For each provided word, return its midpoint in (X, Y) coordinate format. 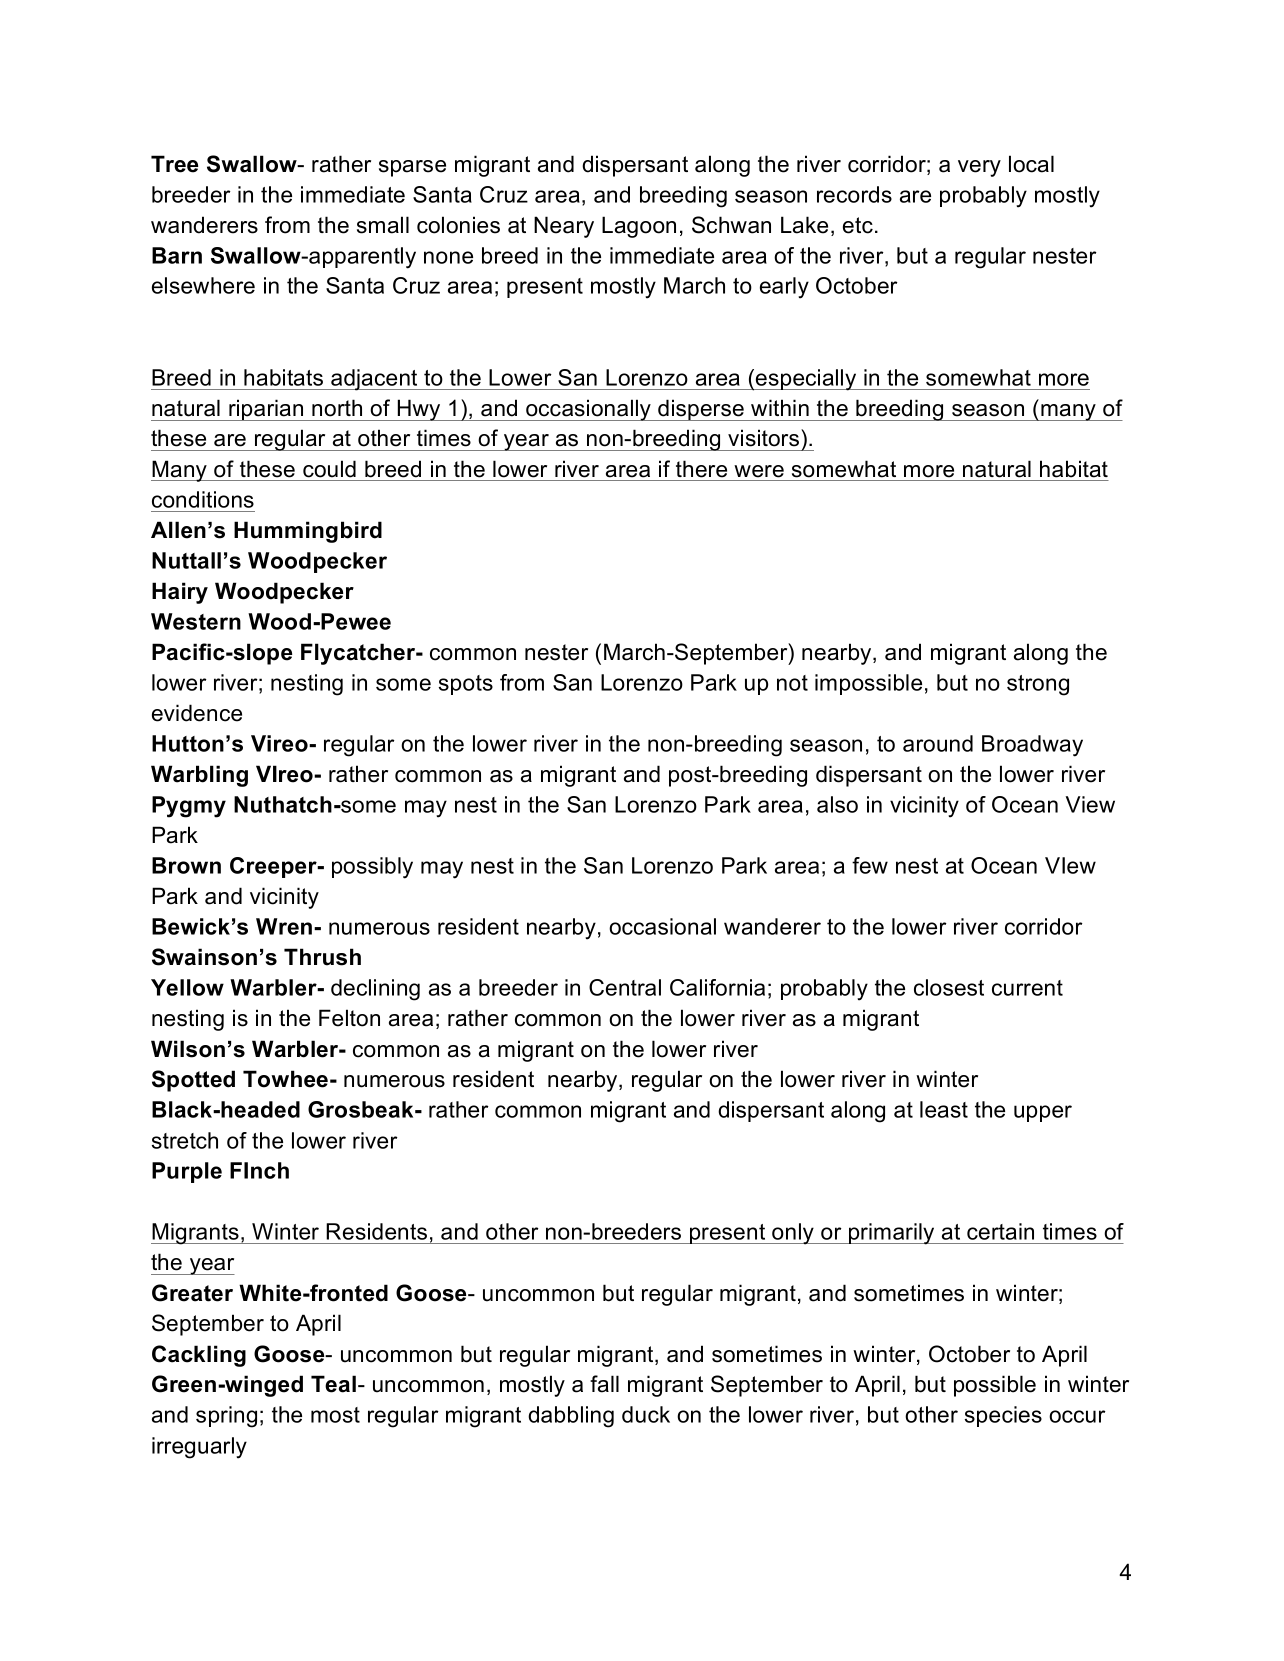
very (979, 168)
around (938, 743)
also (837, 804)
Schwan (731, 225)
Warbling (199, 776)
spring (226, 1417)
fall (604, 1384)
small (383, 225)
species (1003, 1416)
